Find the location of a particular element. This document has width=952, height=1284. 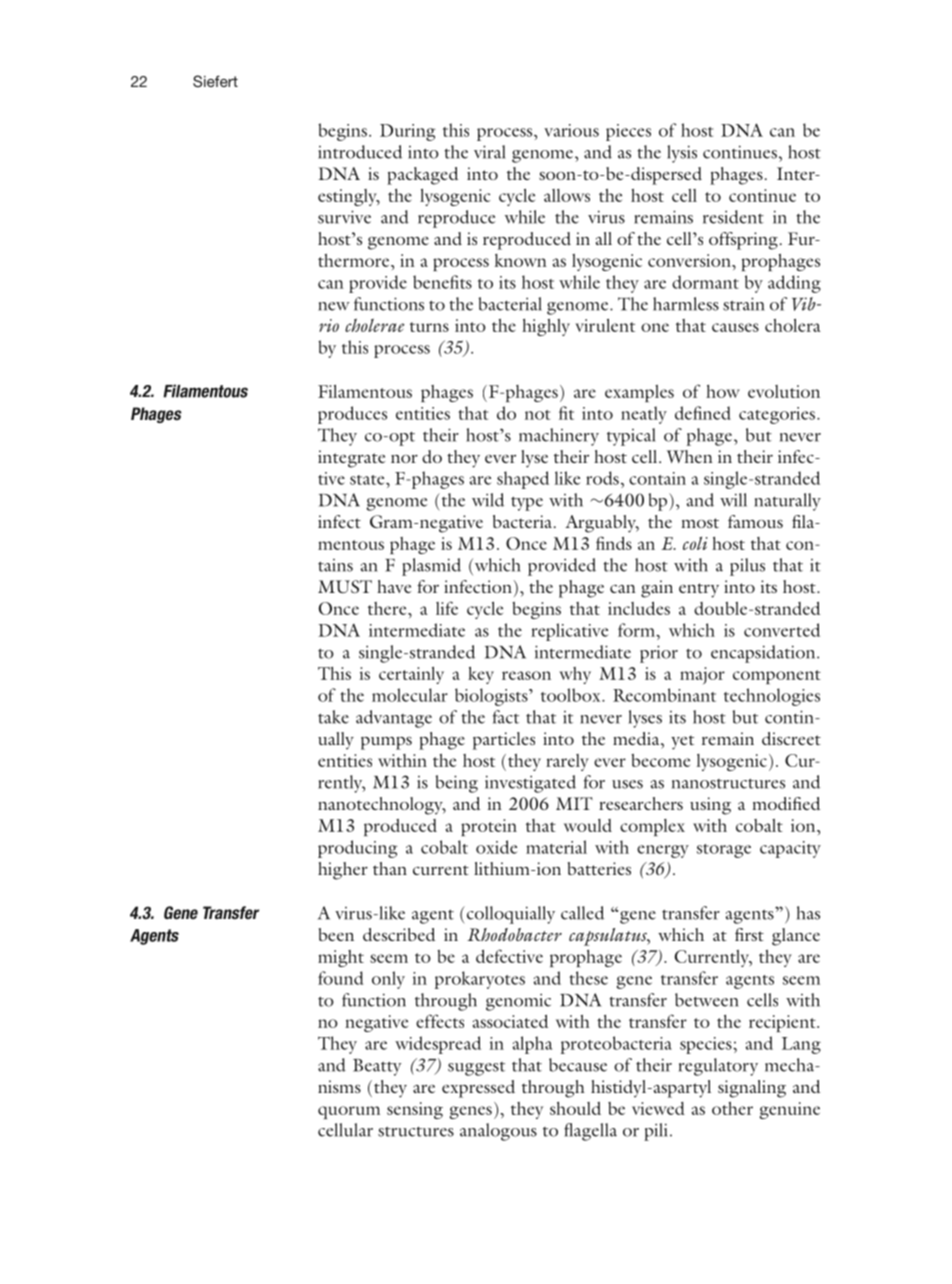

introduced is located at coordinates (360, 152).
